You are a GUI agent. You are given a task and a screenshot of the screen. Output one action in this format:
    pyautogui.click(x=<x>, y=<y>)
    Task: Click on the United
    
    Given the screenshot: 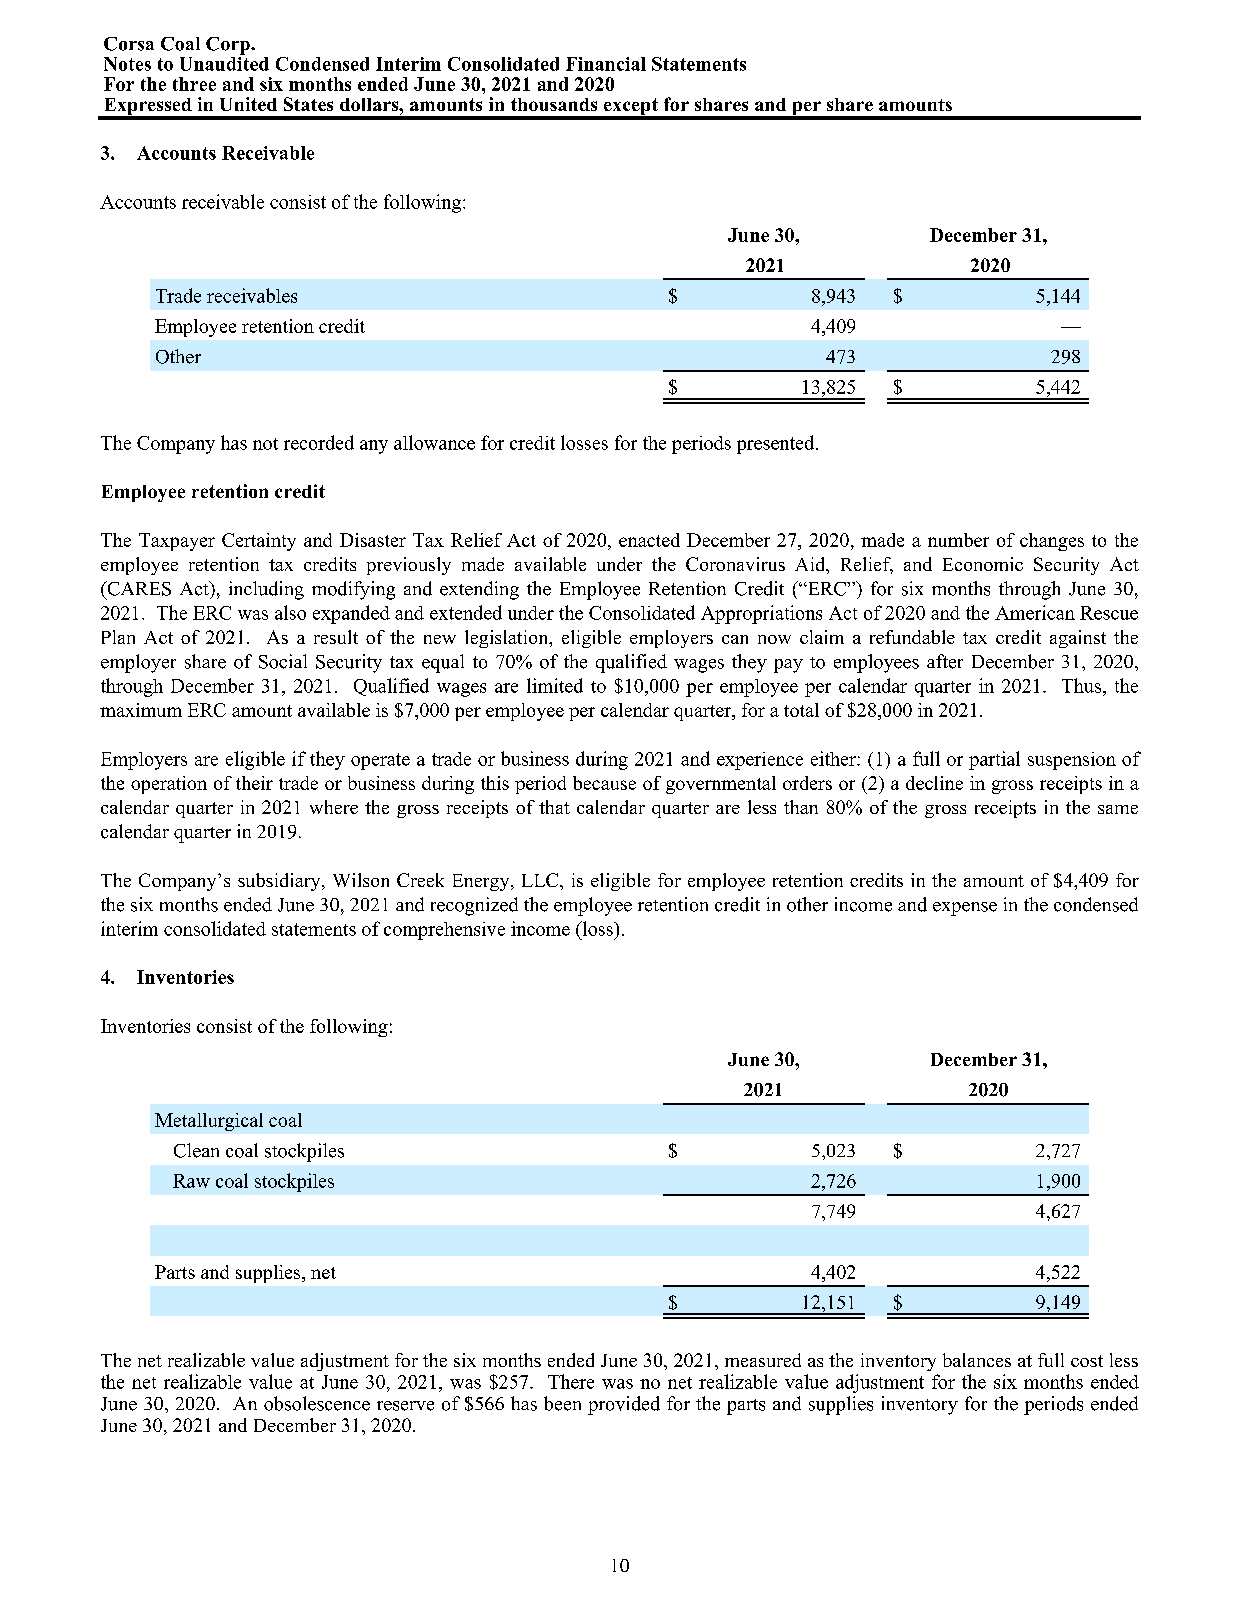 What is the action you would take?
    pyautogui.click(x=248, y=104)
